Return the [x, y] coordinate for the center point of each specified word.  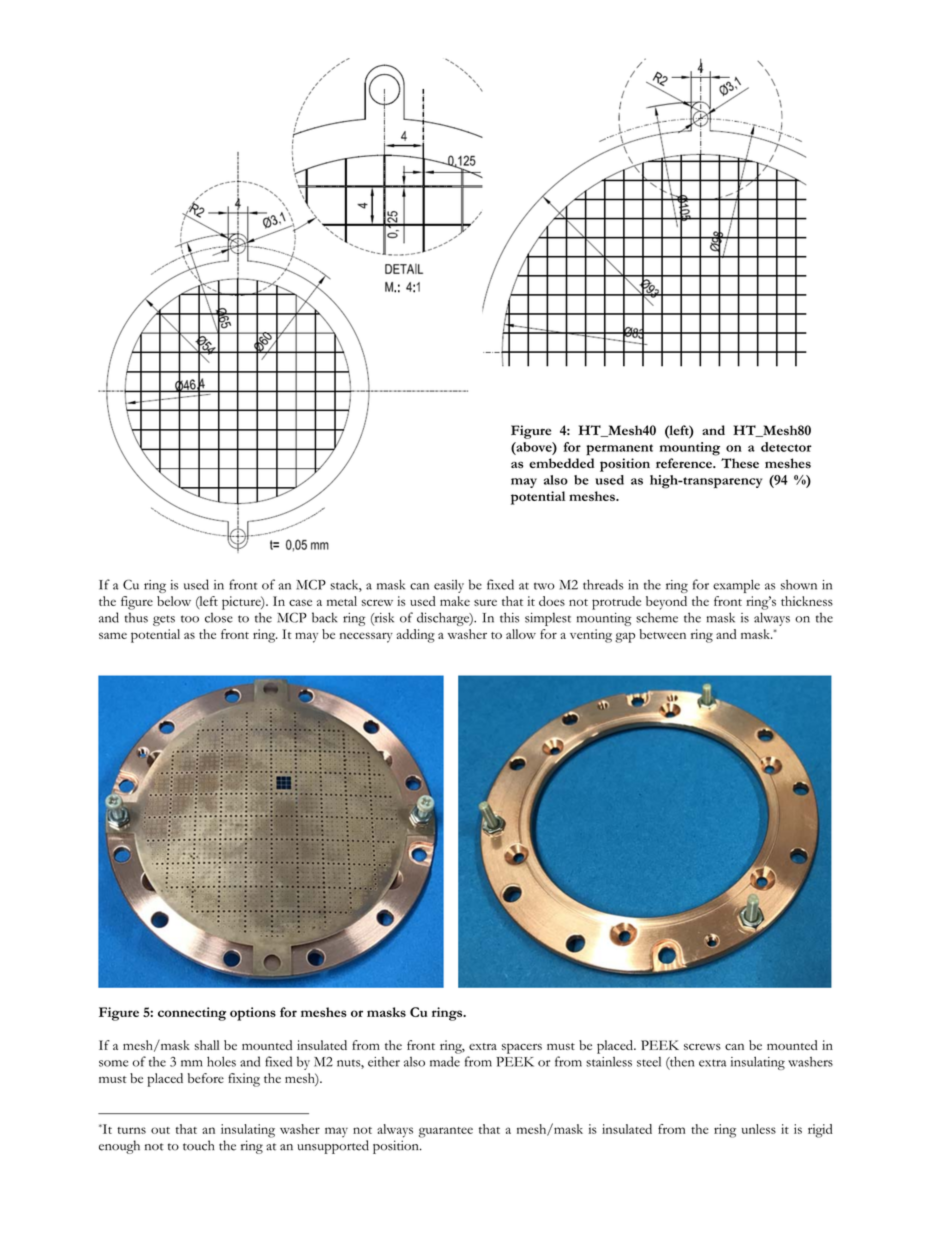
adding [416, 636]
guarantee [446, 1132]
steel [649, 1062]
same [113, 635]
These [740, 463]
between [662, 634]
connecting [192, 1014]
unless [759, 1129]
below [174, 601]
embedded [561, 463]
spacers [522, 1048]
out [160, 1130]
